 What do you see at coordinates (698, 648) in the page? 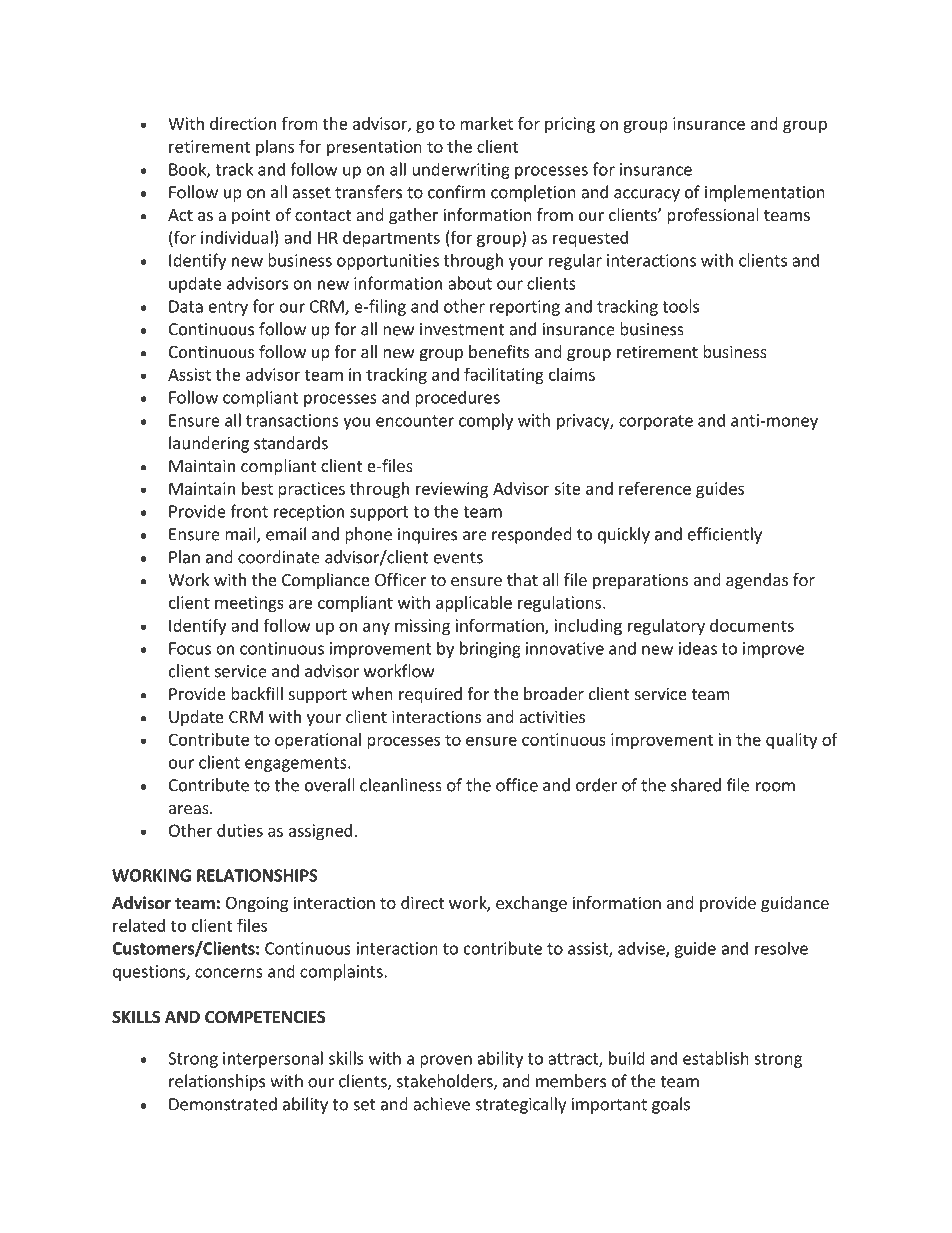
I see `ideas` at bounding box center [698, 648].
